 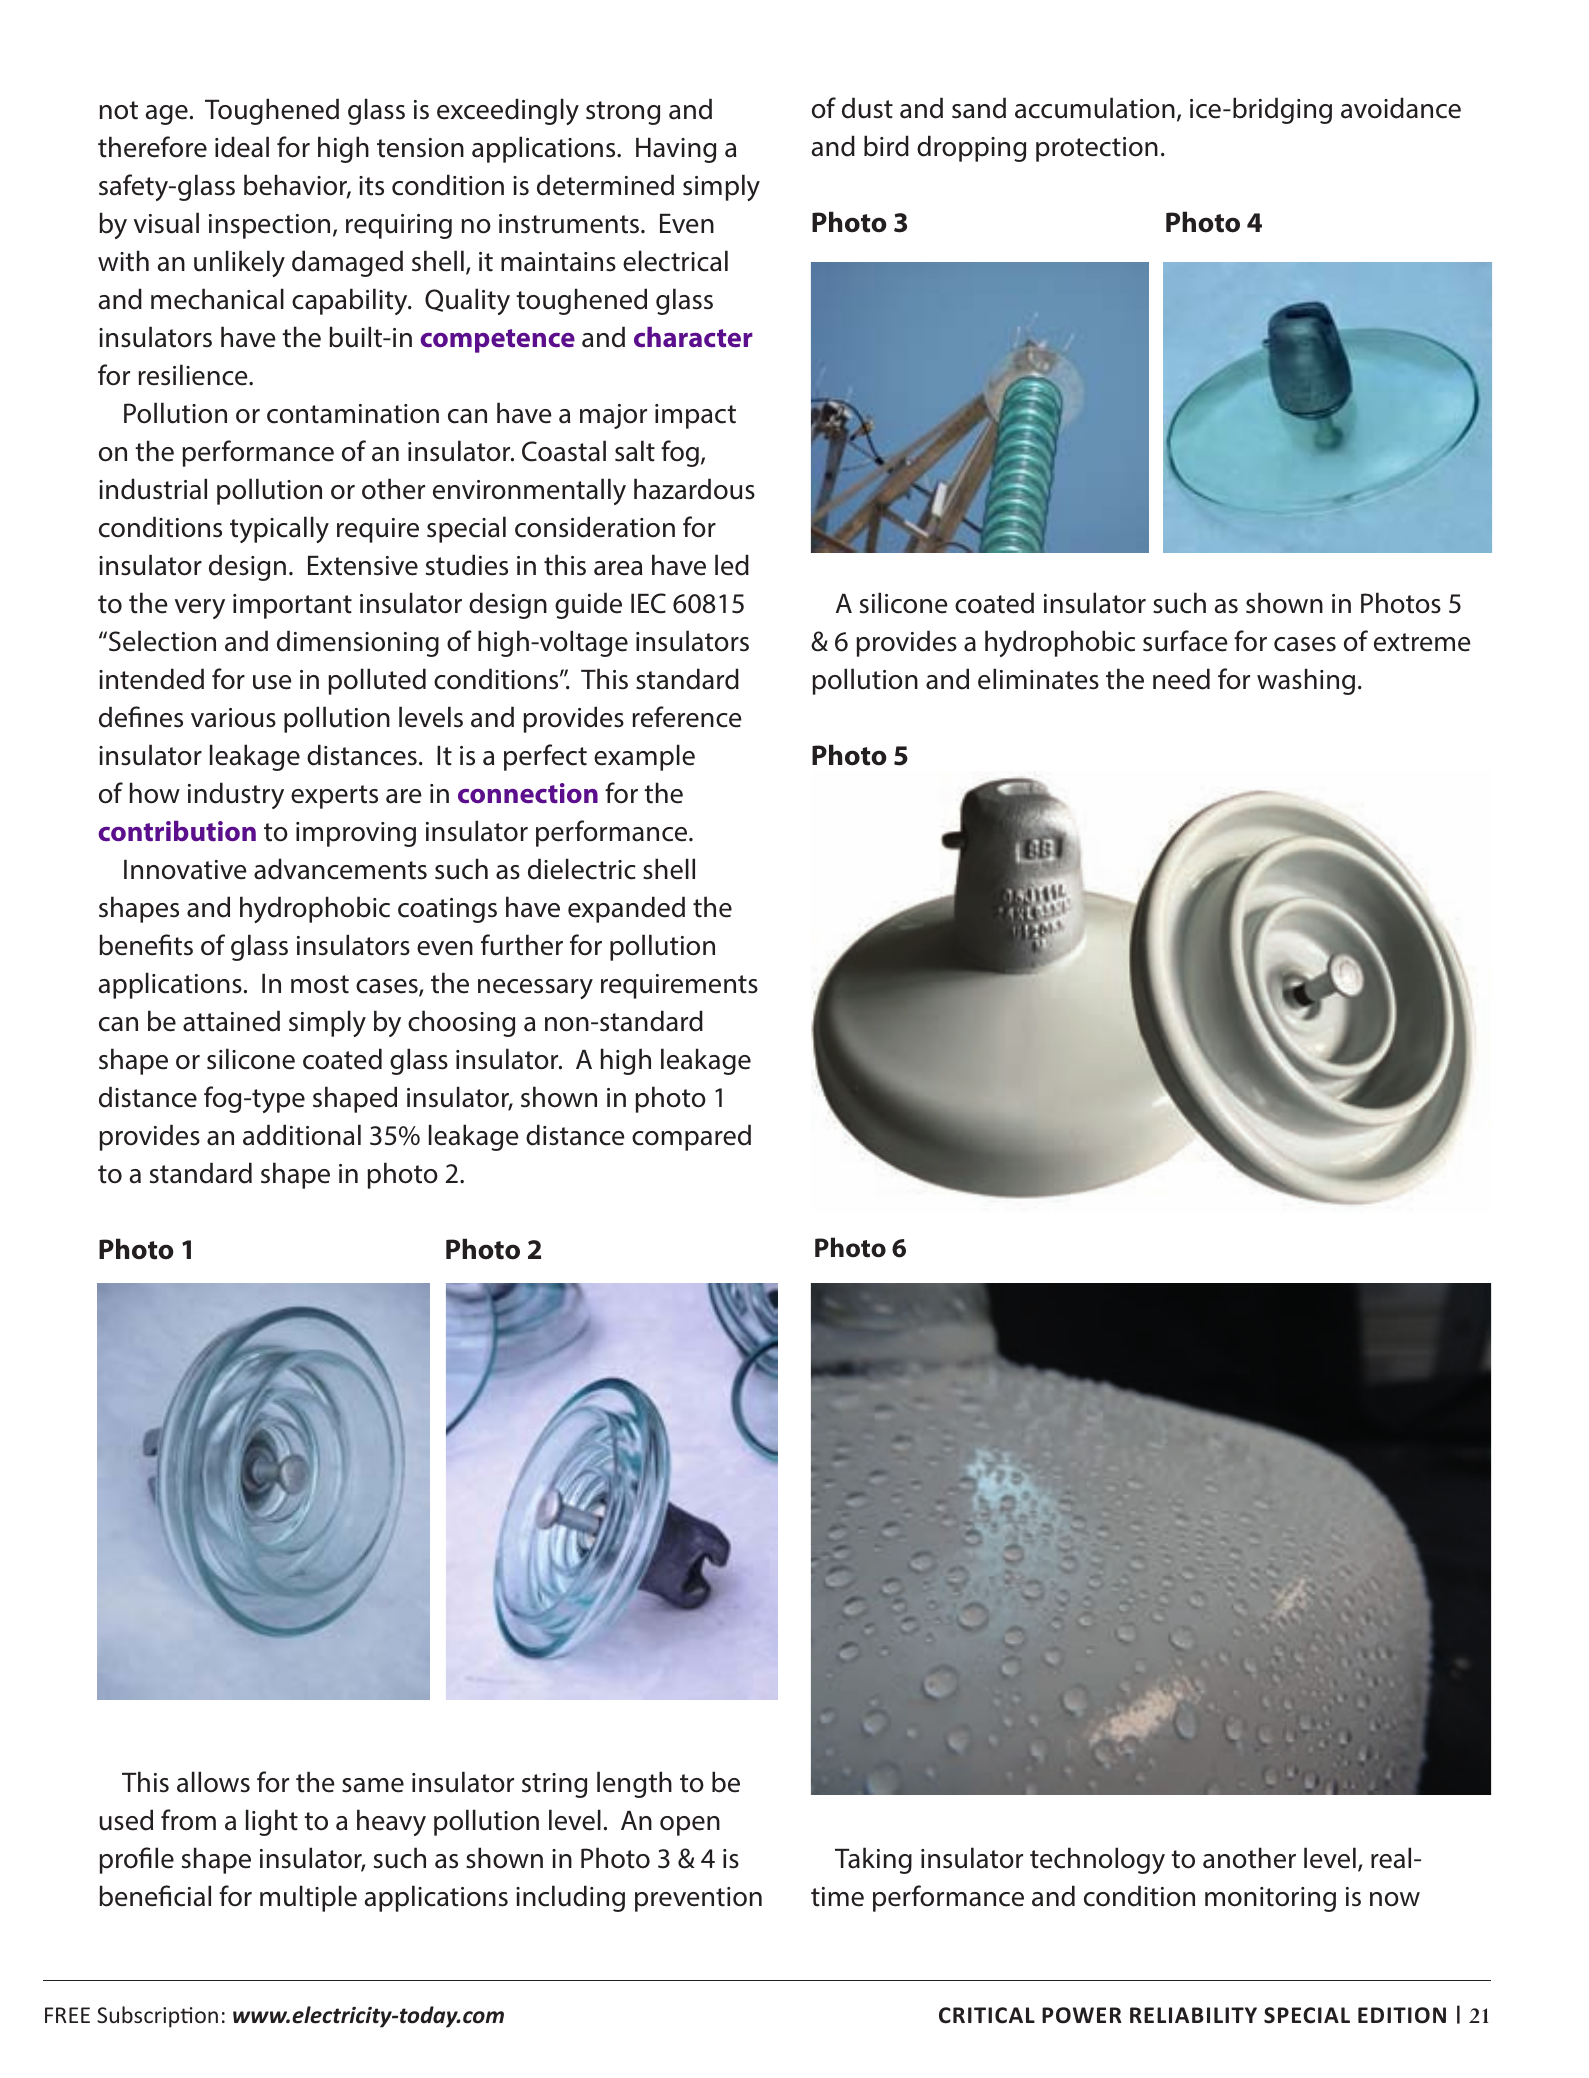 What do you see at coordinates (1185, 641) in the page?
I see `surface` at bounding box center [1185, 641].
